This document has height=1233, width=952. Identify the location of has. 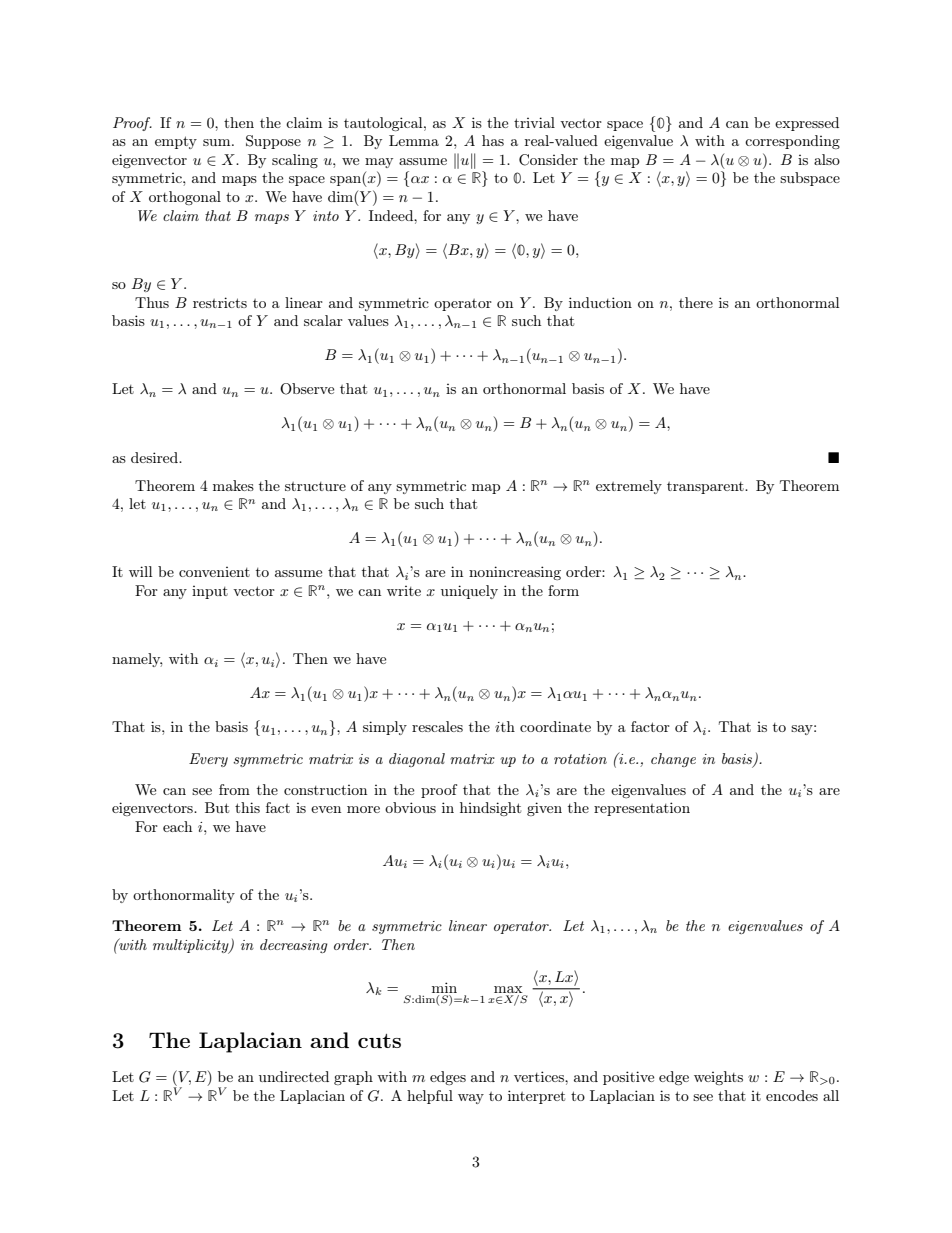
(493, 140).
